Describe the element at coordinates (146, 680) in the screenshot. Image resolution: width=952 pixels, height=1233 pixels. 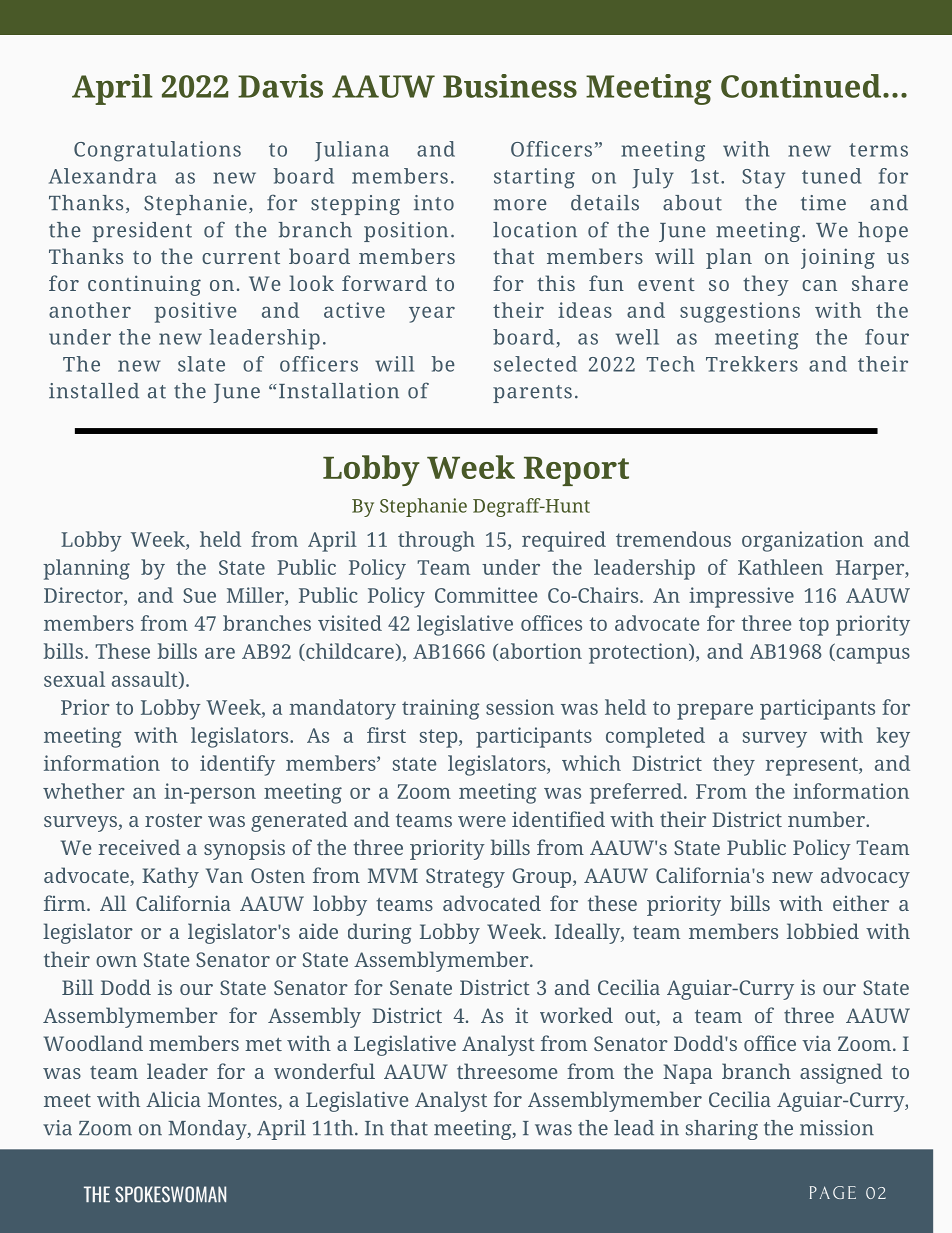
I see `assault` at that location.
